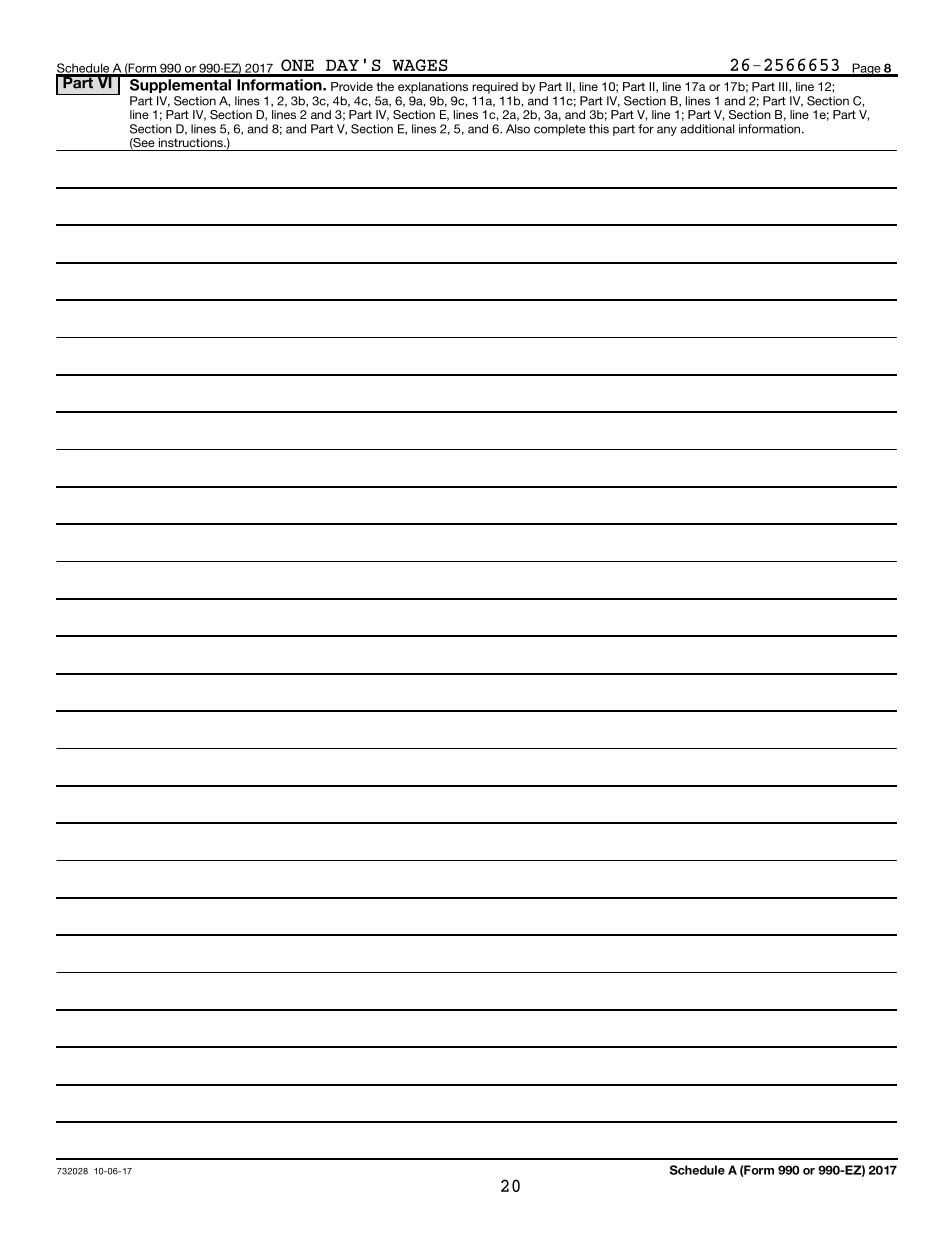 This screenshot has width=952, height=1233. I want to click on Also, so click(518, 129).
